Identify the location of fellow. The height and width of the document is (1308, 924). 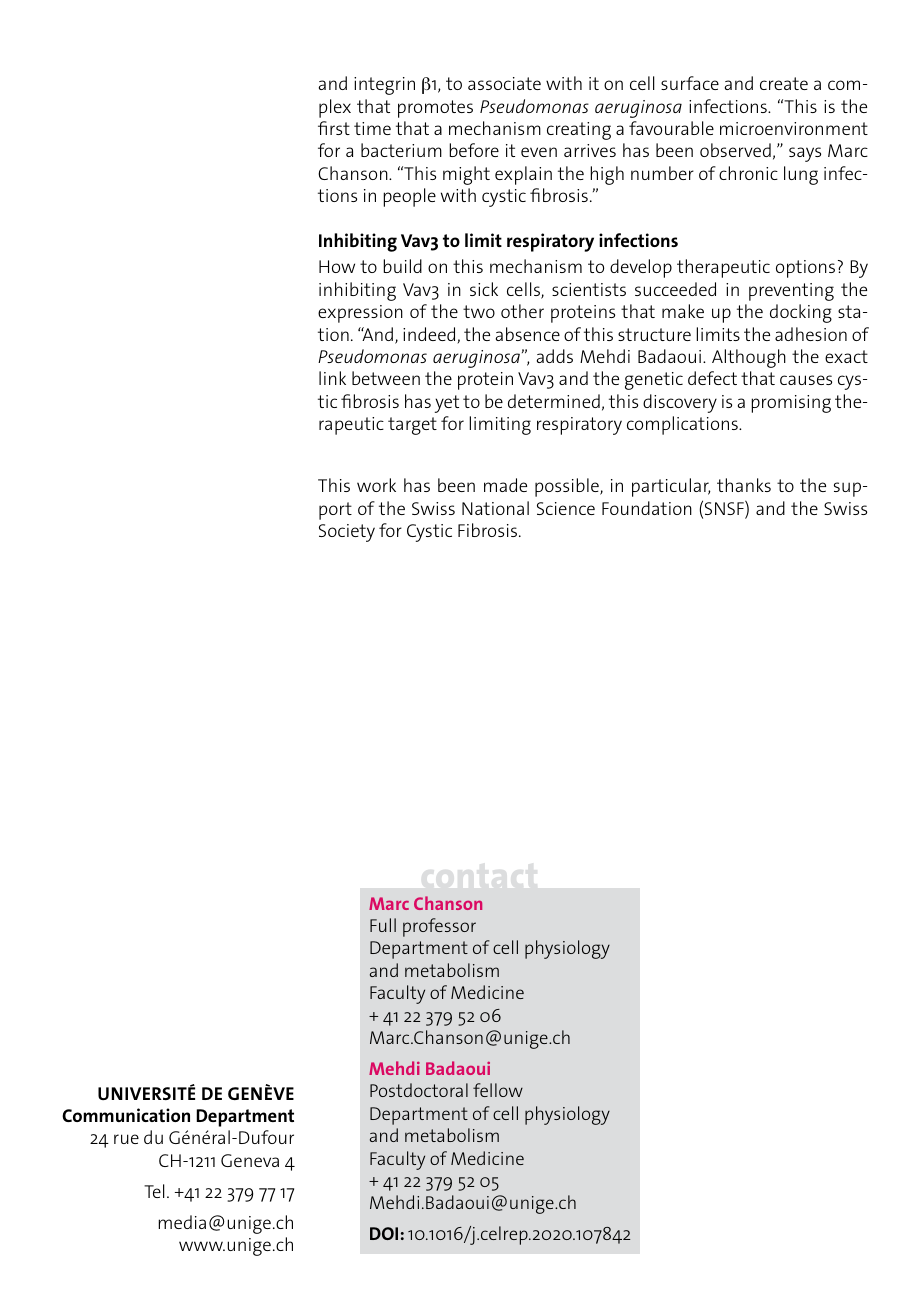
(498, 1090).
